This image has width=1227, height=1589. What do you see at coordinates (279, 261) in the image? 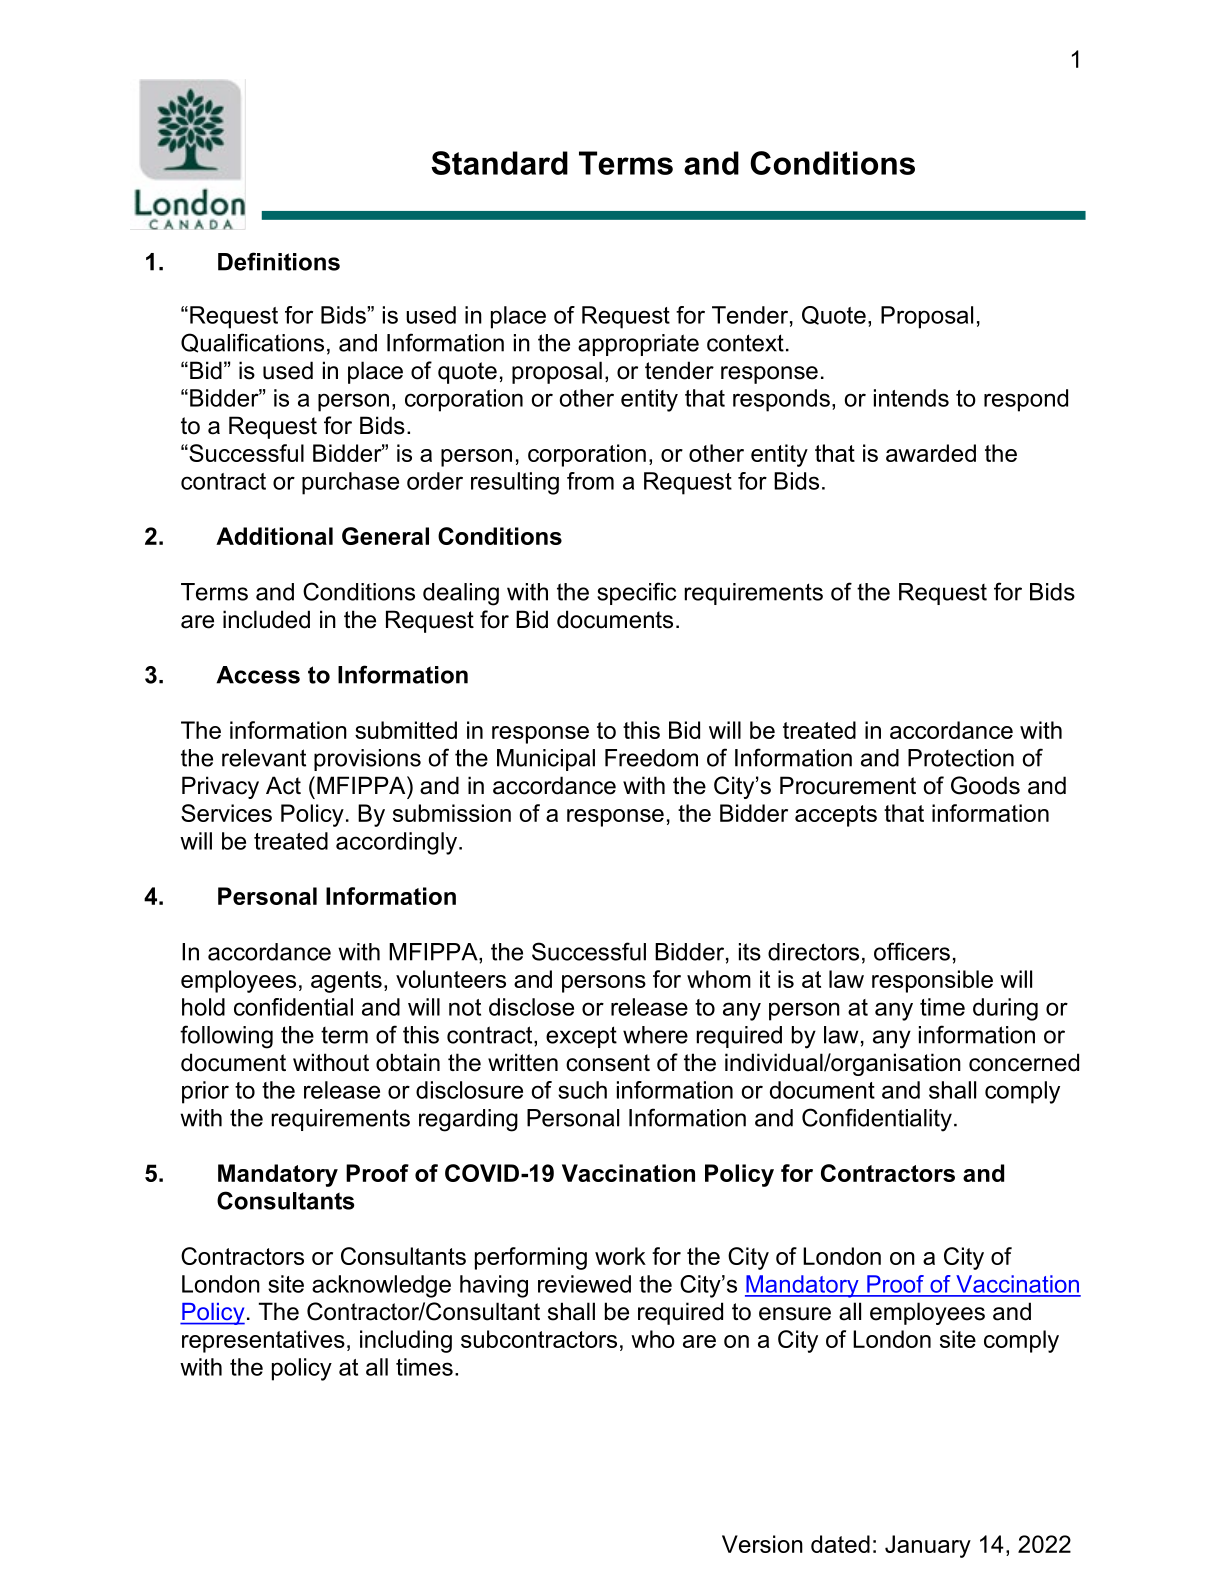
I see `Definitions` at bounding box center [279, 261].
